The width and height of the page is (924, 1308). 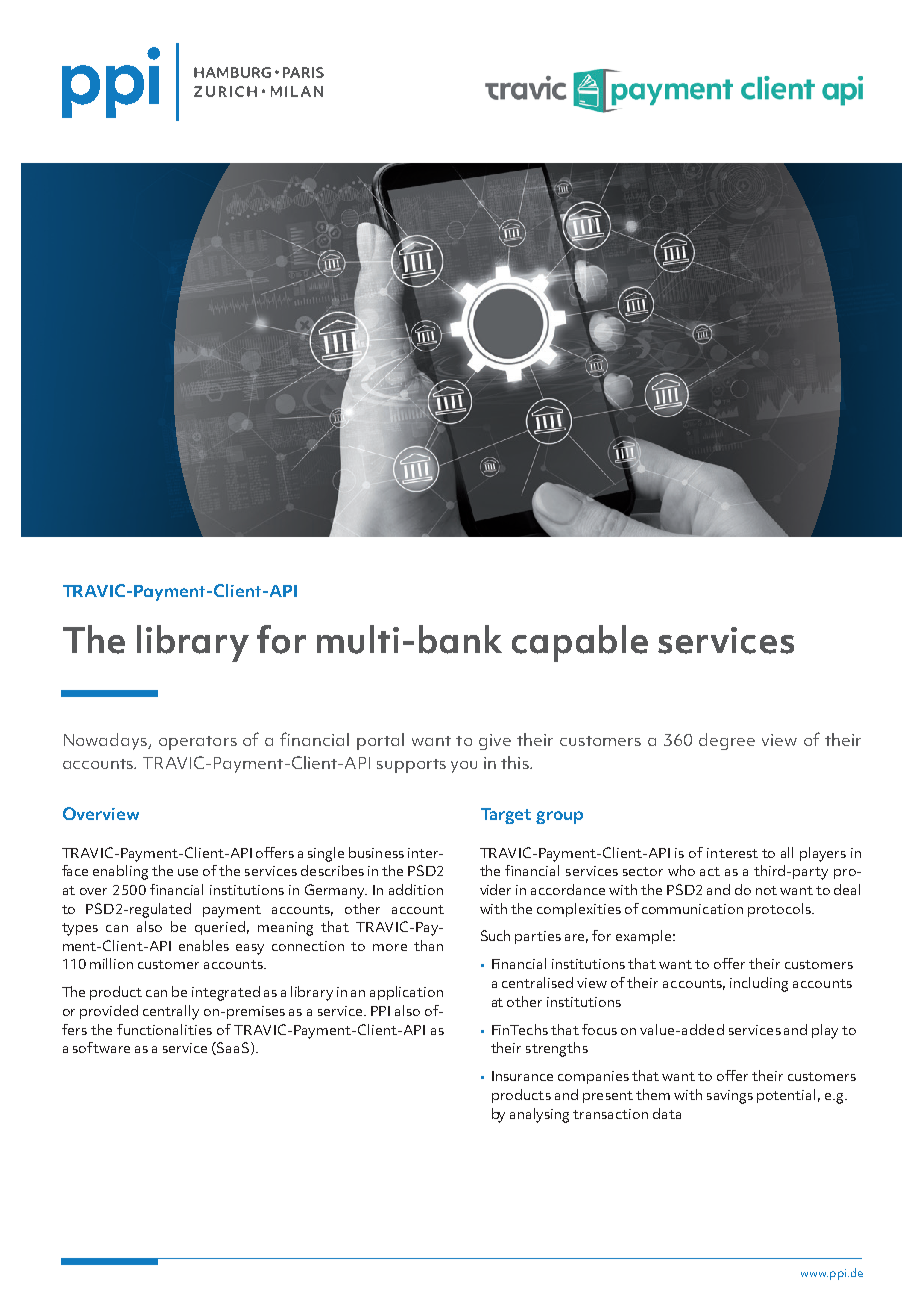 What do you see at coordinates (416, 889) in the page?
I see `addition` at bounding box center [416, 889].
